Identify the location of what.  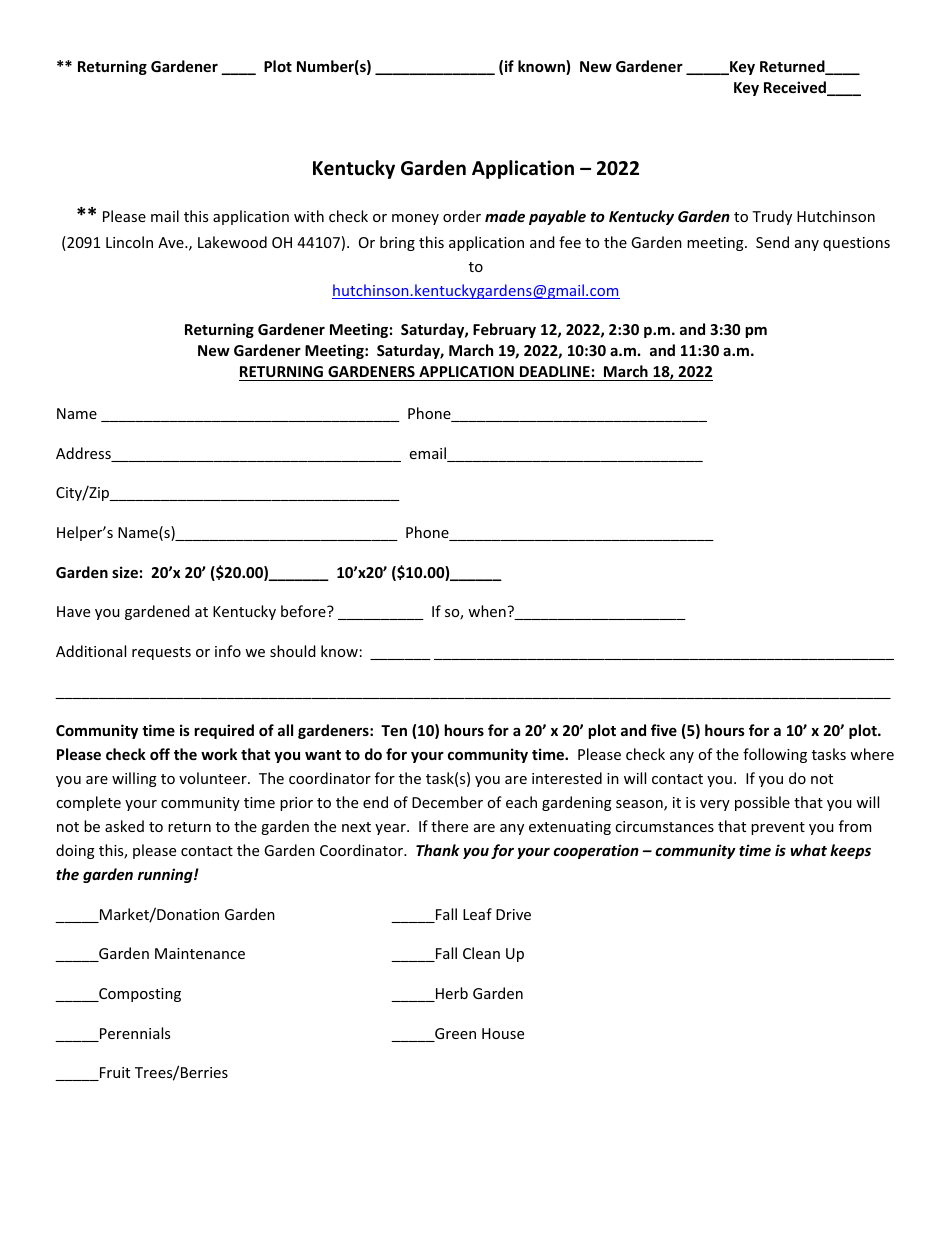
(809, 850).
